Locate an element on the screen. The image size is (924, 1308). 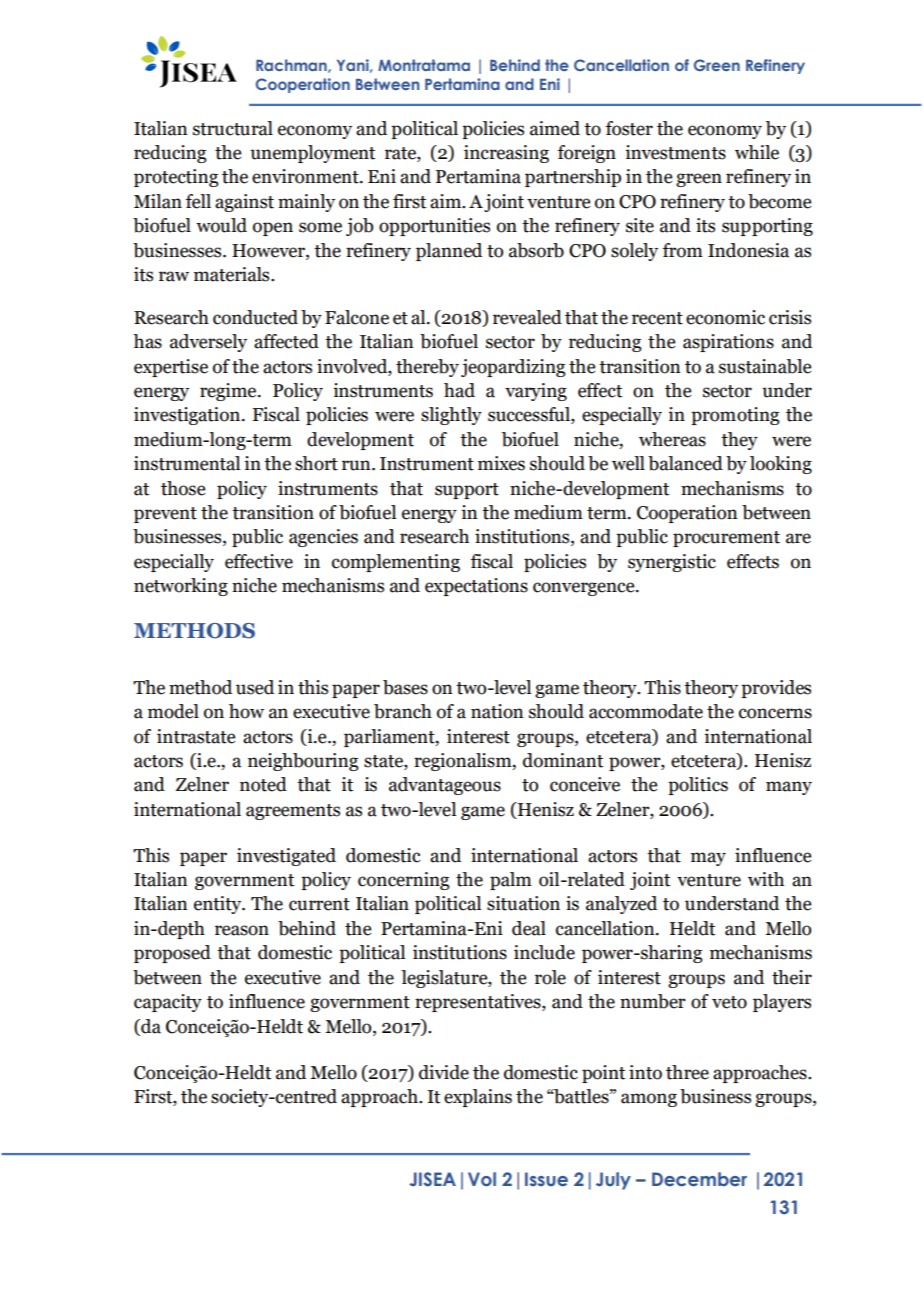
networking is located at coordinates (181, 587).
